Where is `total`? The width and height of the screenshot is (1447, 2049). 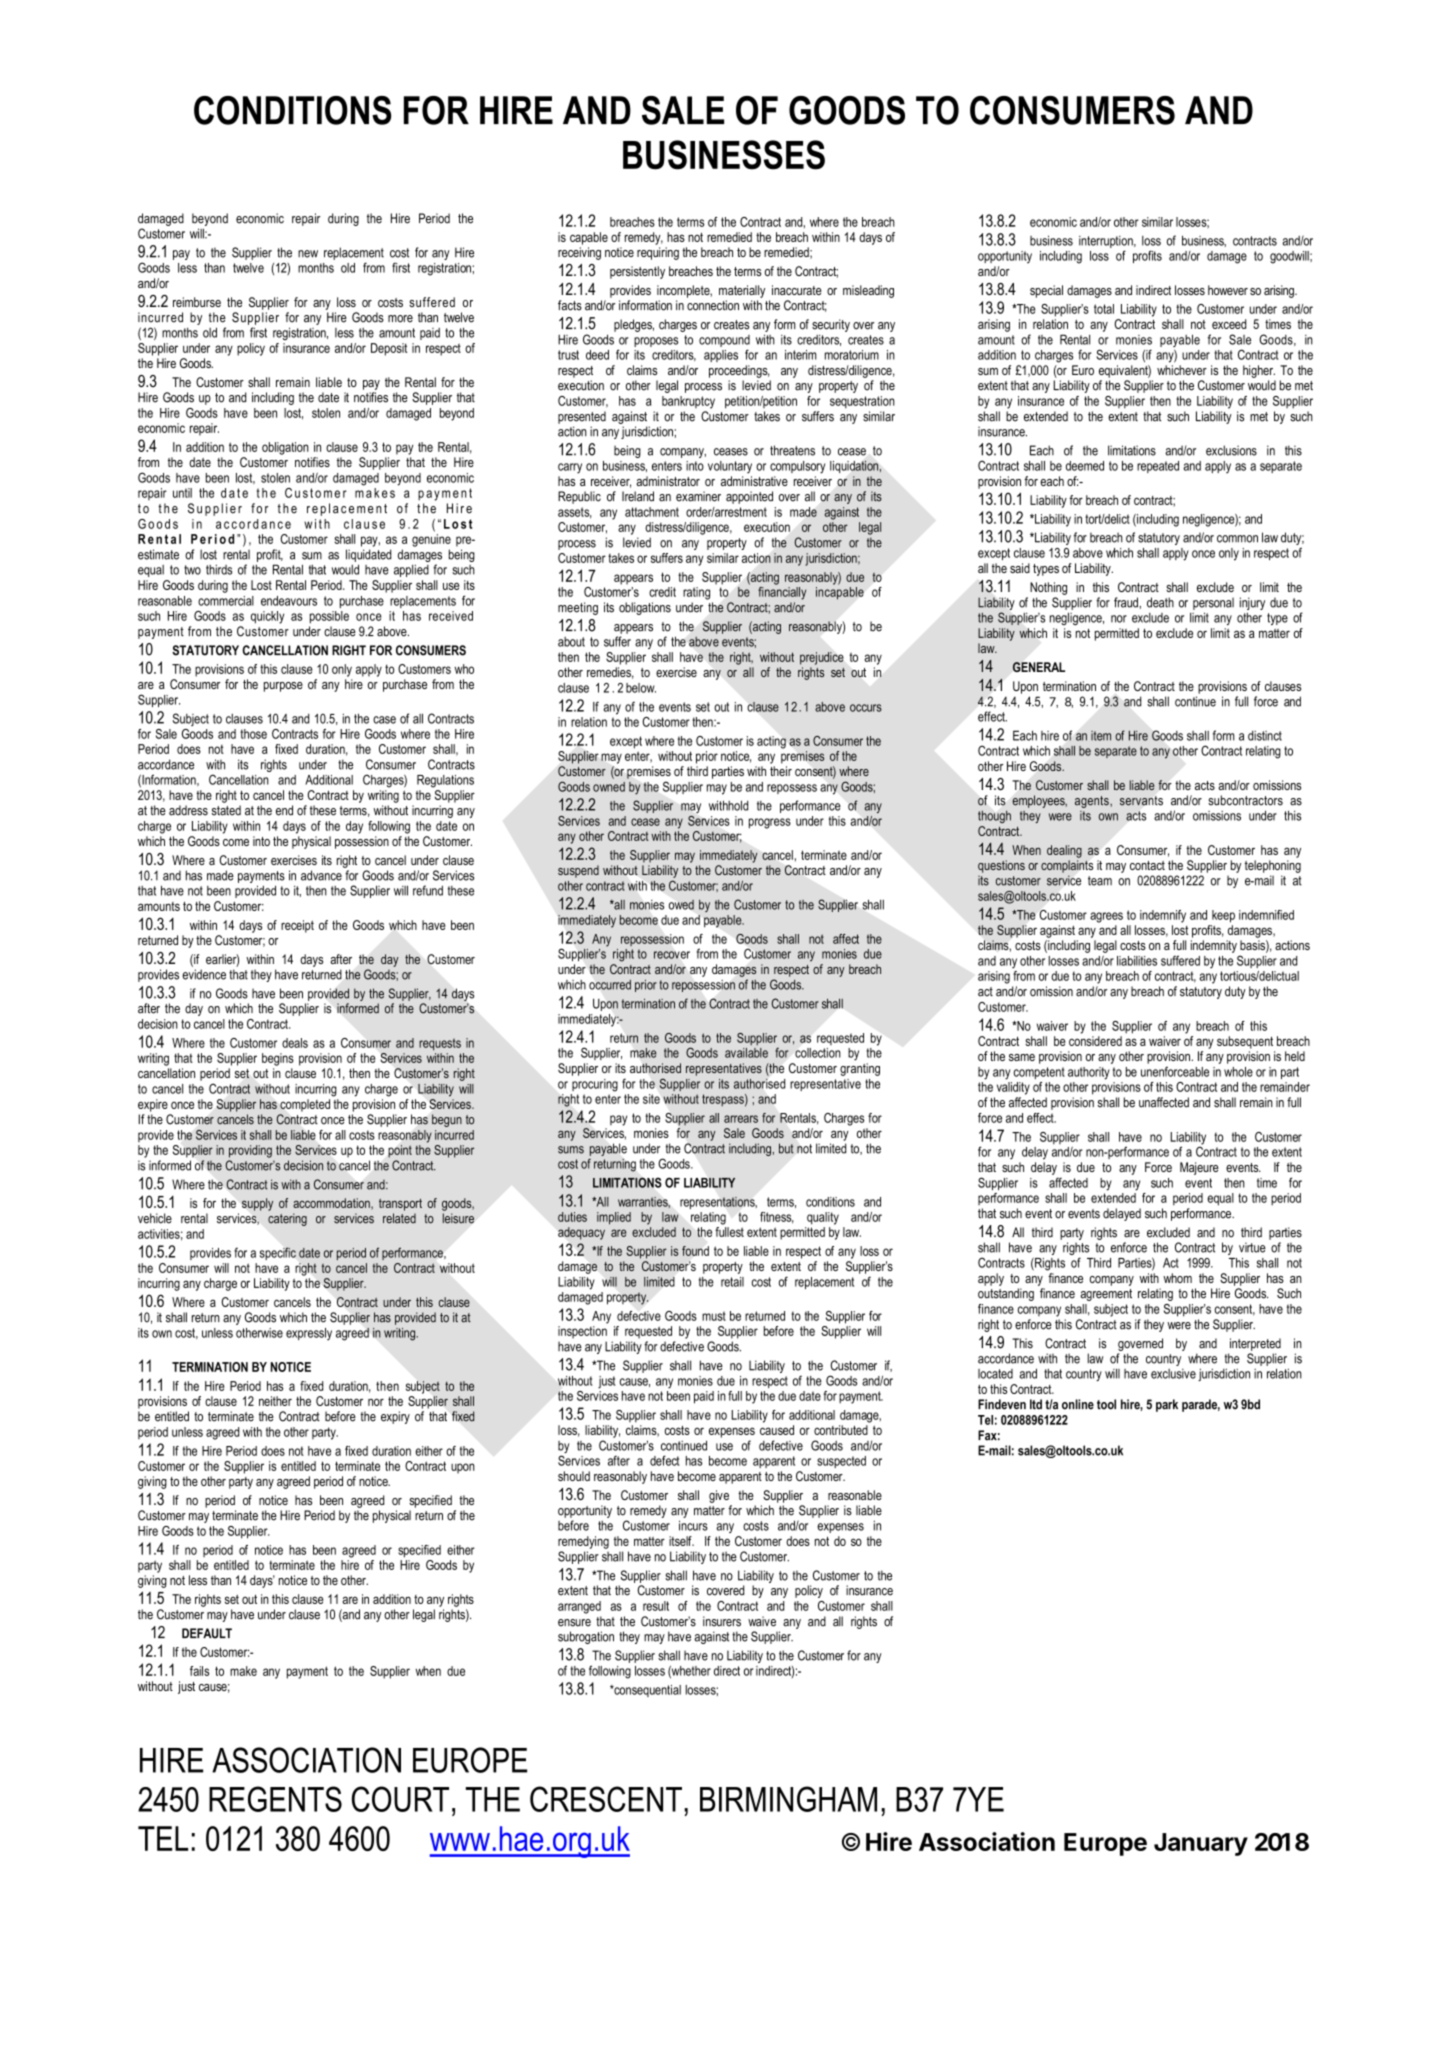
total is located at coordinates (1104, 309).
